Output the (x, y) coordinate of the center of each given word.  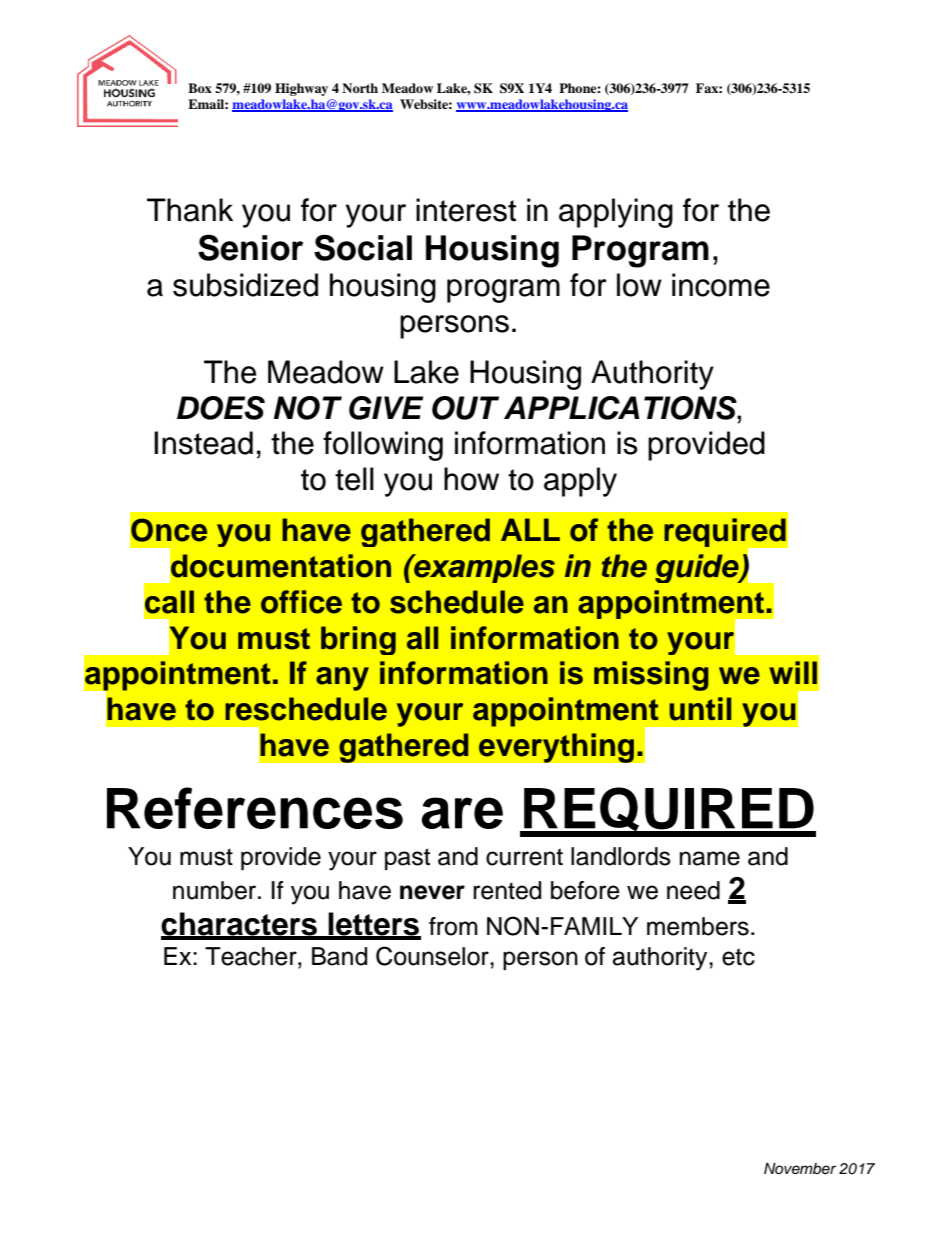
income (721, 285)
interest (466, 210)
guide (698, 568)
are (462, 813)
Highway (301, 89)
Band (339, 956)
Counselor (433, 956)
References (255, 808)
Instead (203, 443)
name (710, 858)
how (471, 479)
